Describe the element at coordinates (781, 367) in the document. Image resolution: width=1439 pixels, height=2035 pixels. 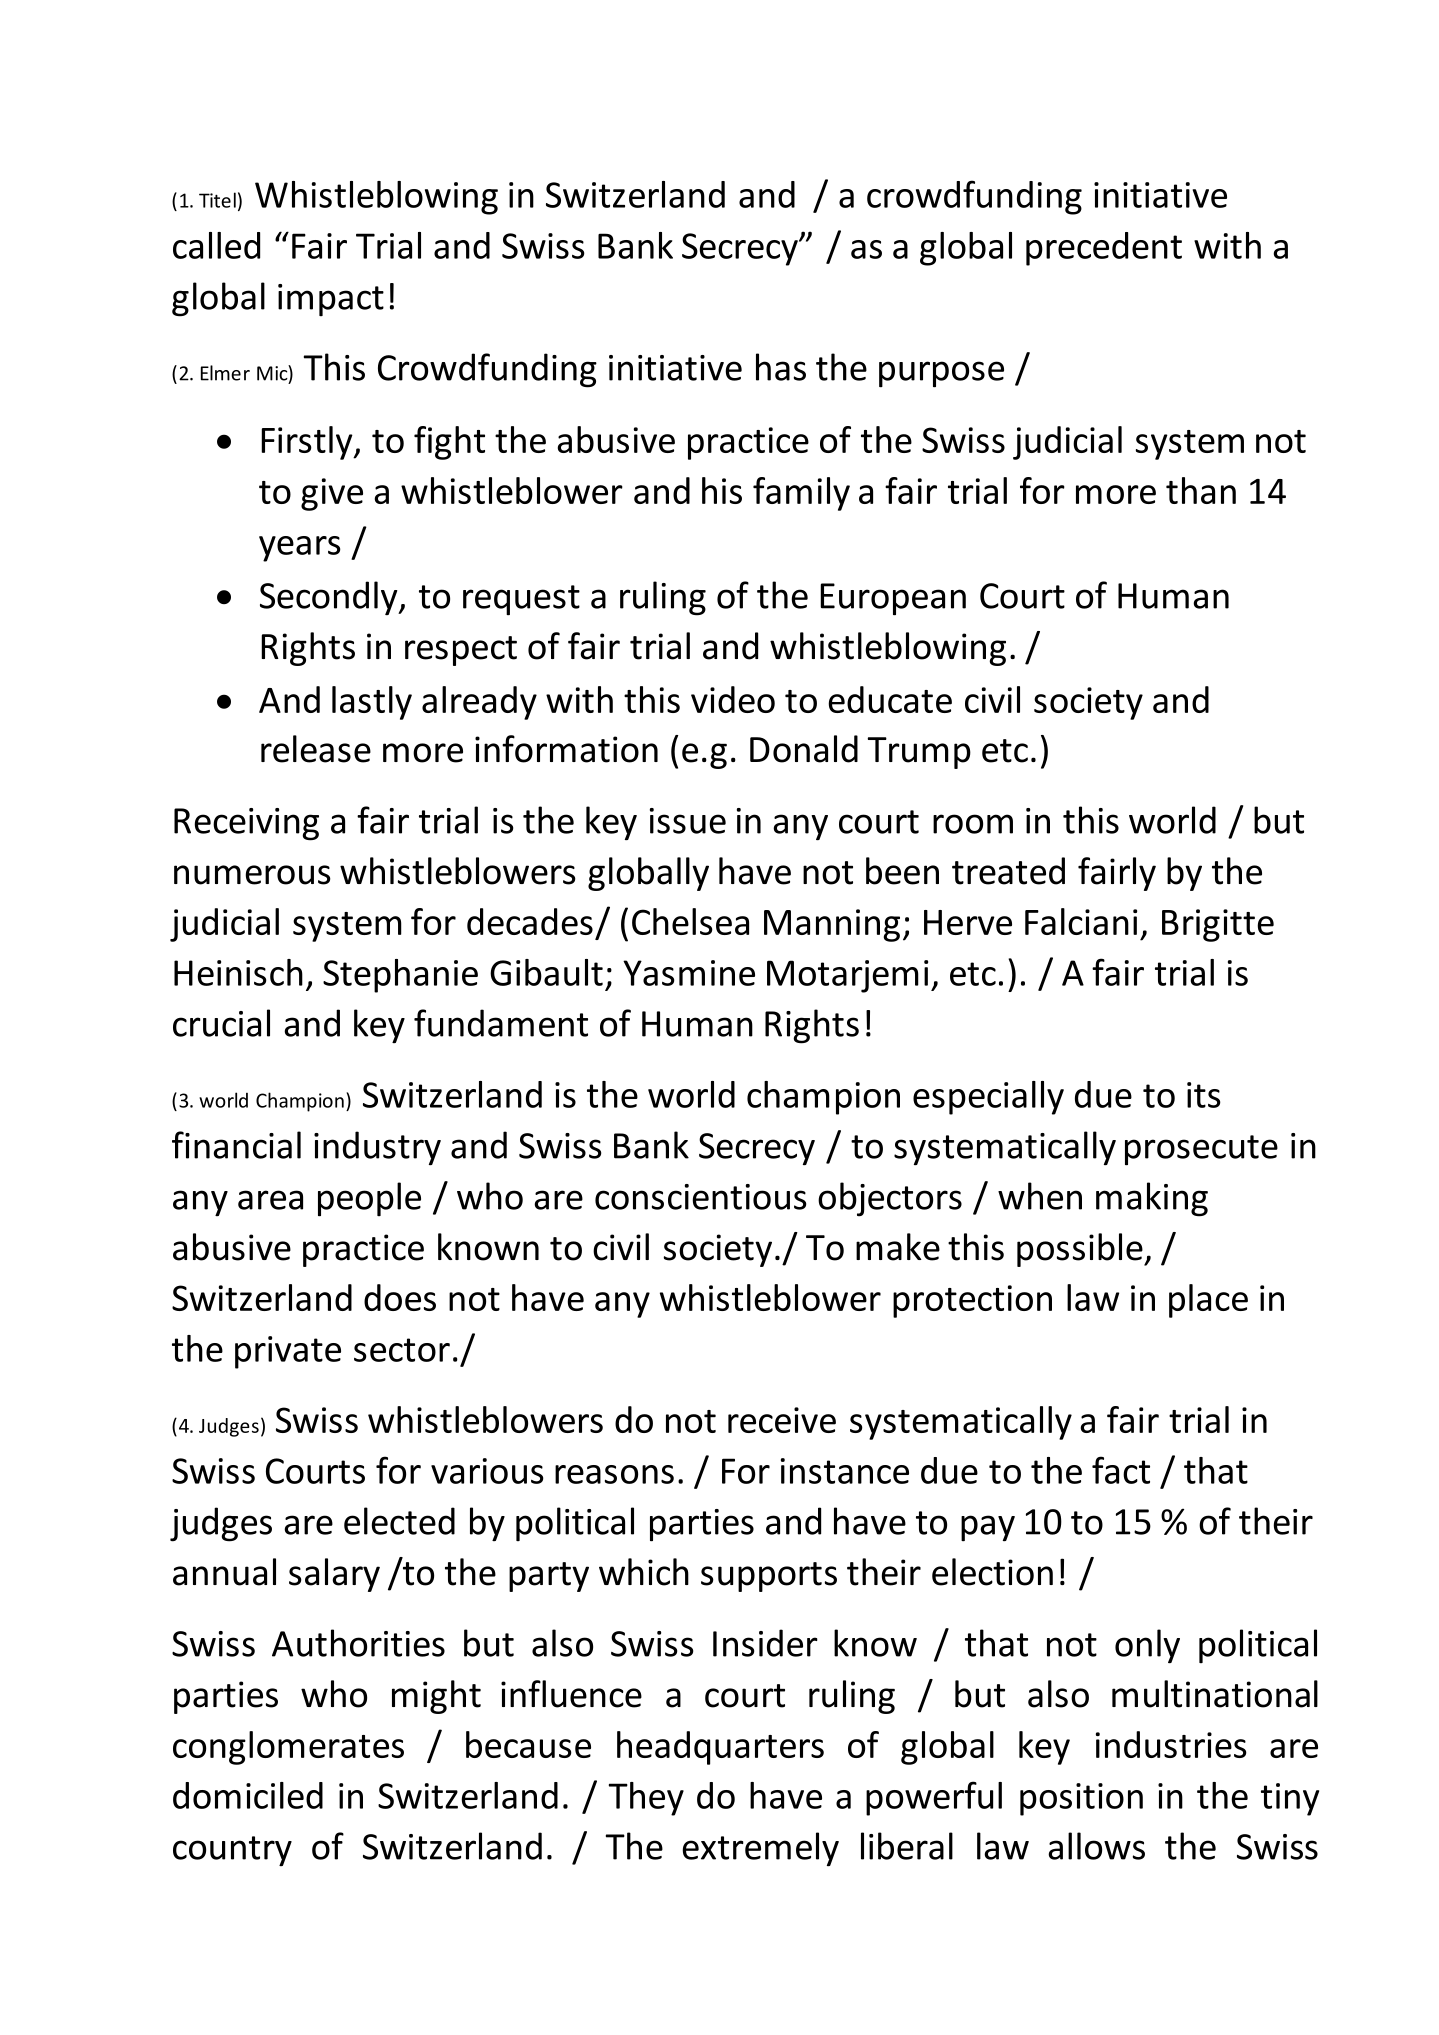
I see `has` at that location.
